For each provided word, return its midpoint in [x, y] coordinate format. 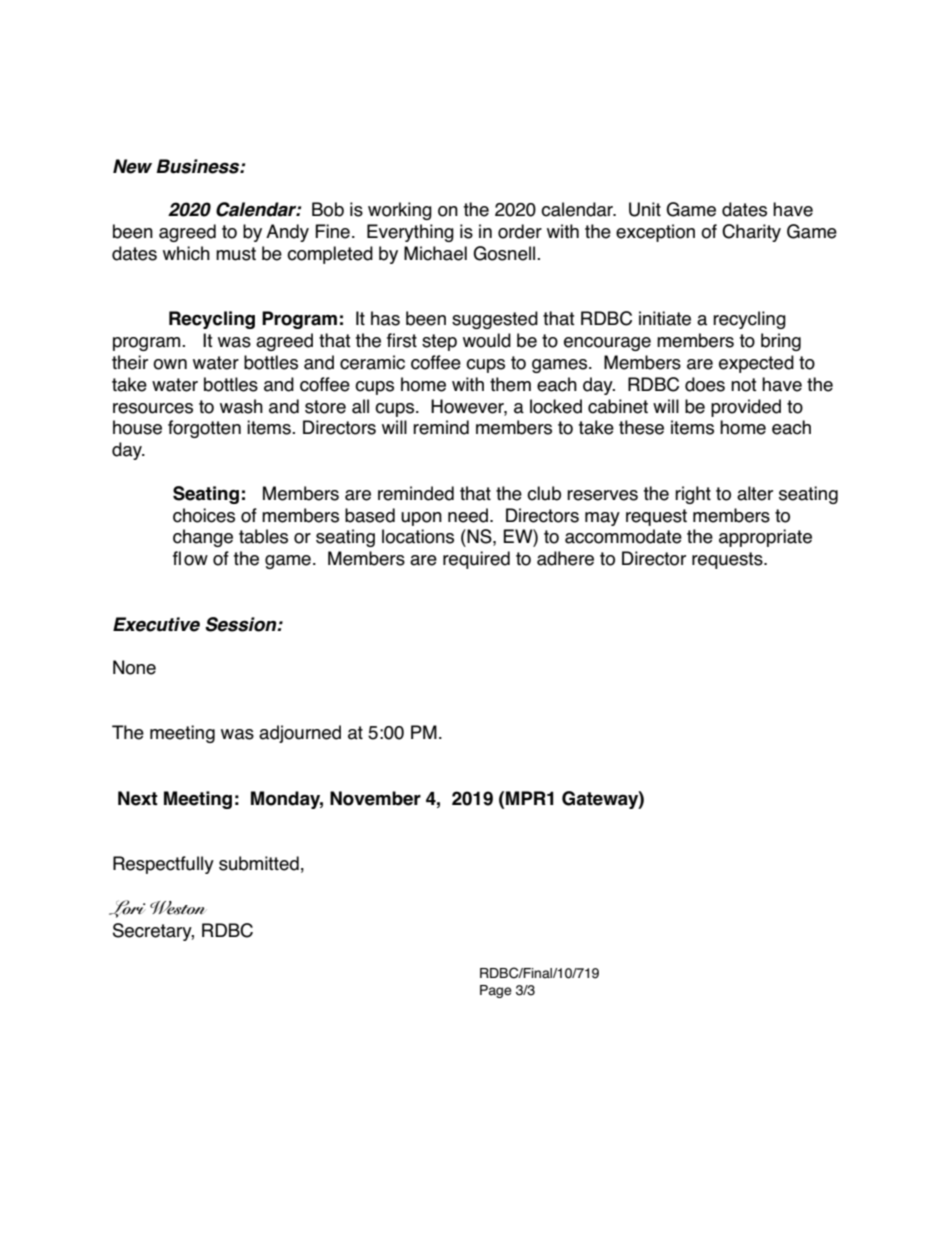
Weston [177, 908]
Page [496, 991]
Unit [645, 209]
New [132, 166]
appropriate [765, 538]
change [203, 538]
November [375, 798]
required [476, 560]
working [400, 211]
